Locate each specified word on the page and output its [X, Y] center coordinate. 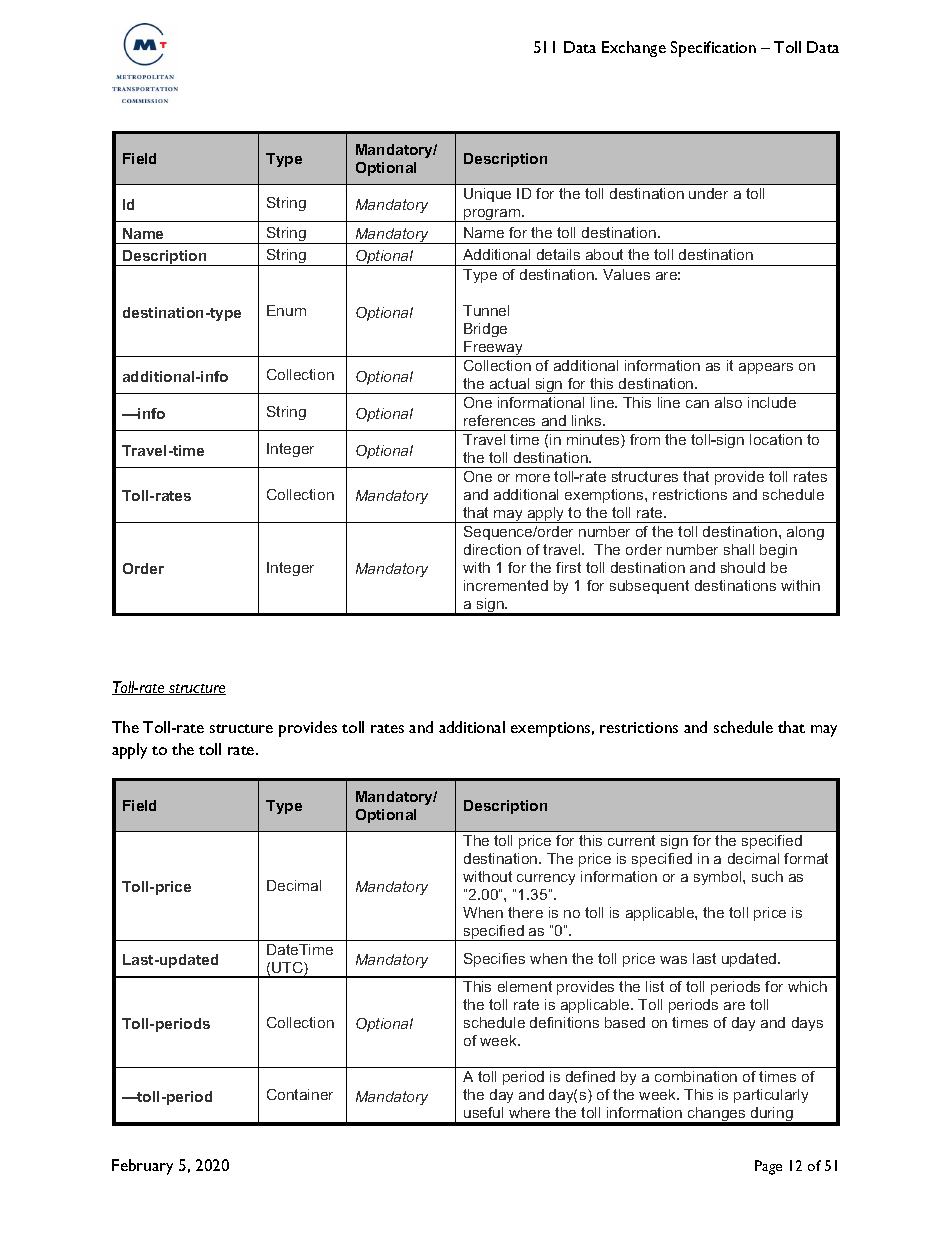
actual [509, 383]
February [142, 1167]
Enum [286, 310]
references [499, 420]
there [525, 912]
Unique [487, 195]
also [728, 402]
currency [546, 879]
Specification [713, 49]
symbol [719, 878]
